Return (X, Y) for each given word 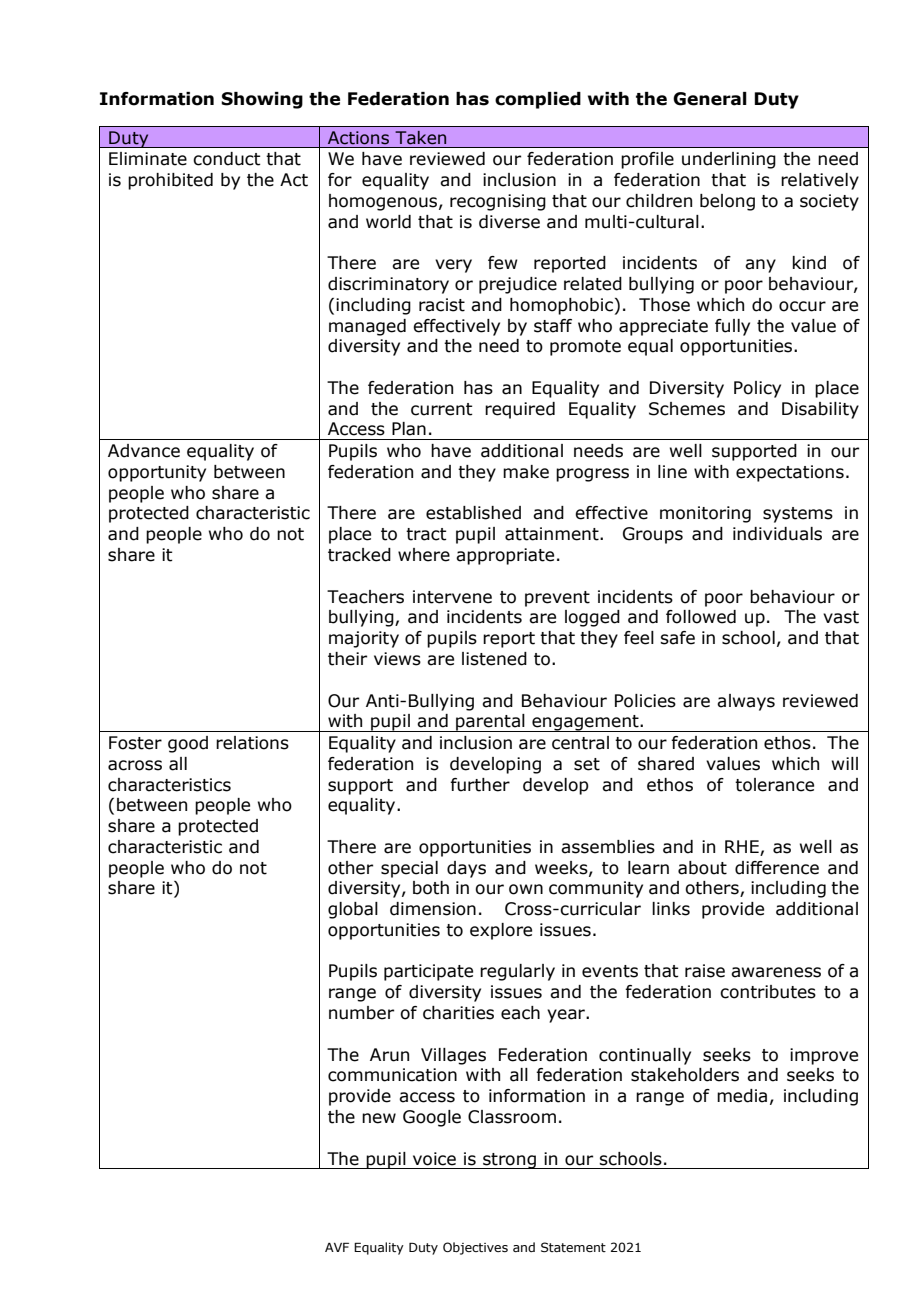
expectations (790, 473)
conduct (227, 159)
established (473, 513)
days (466, 869)
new (379, 1118)
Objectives (475, 1248)
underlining (729, 160)
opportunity (157, 473)
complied (538, 100)
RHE (742, 846)
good (188, 744)
